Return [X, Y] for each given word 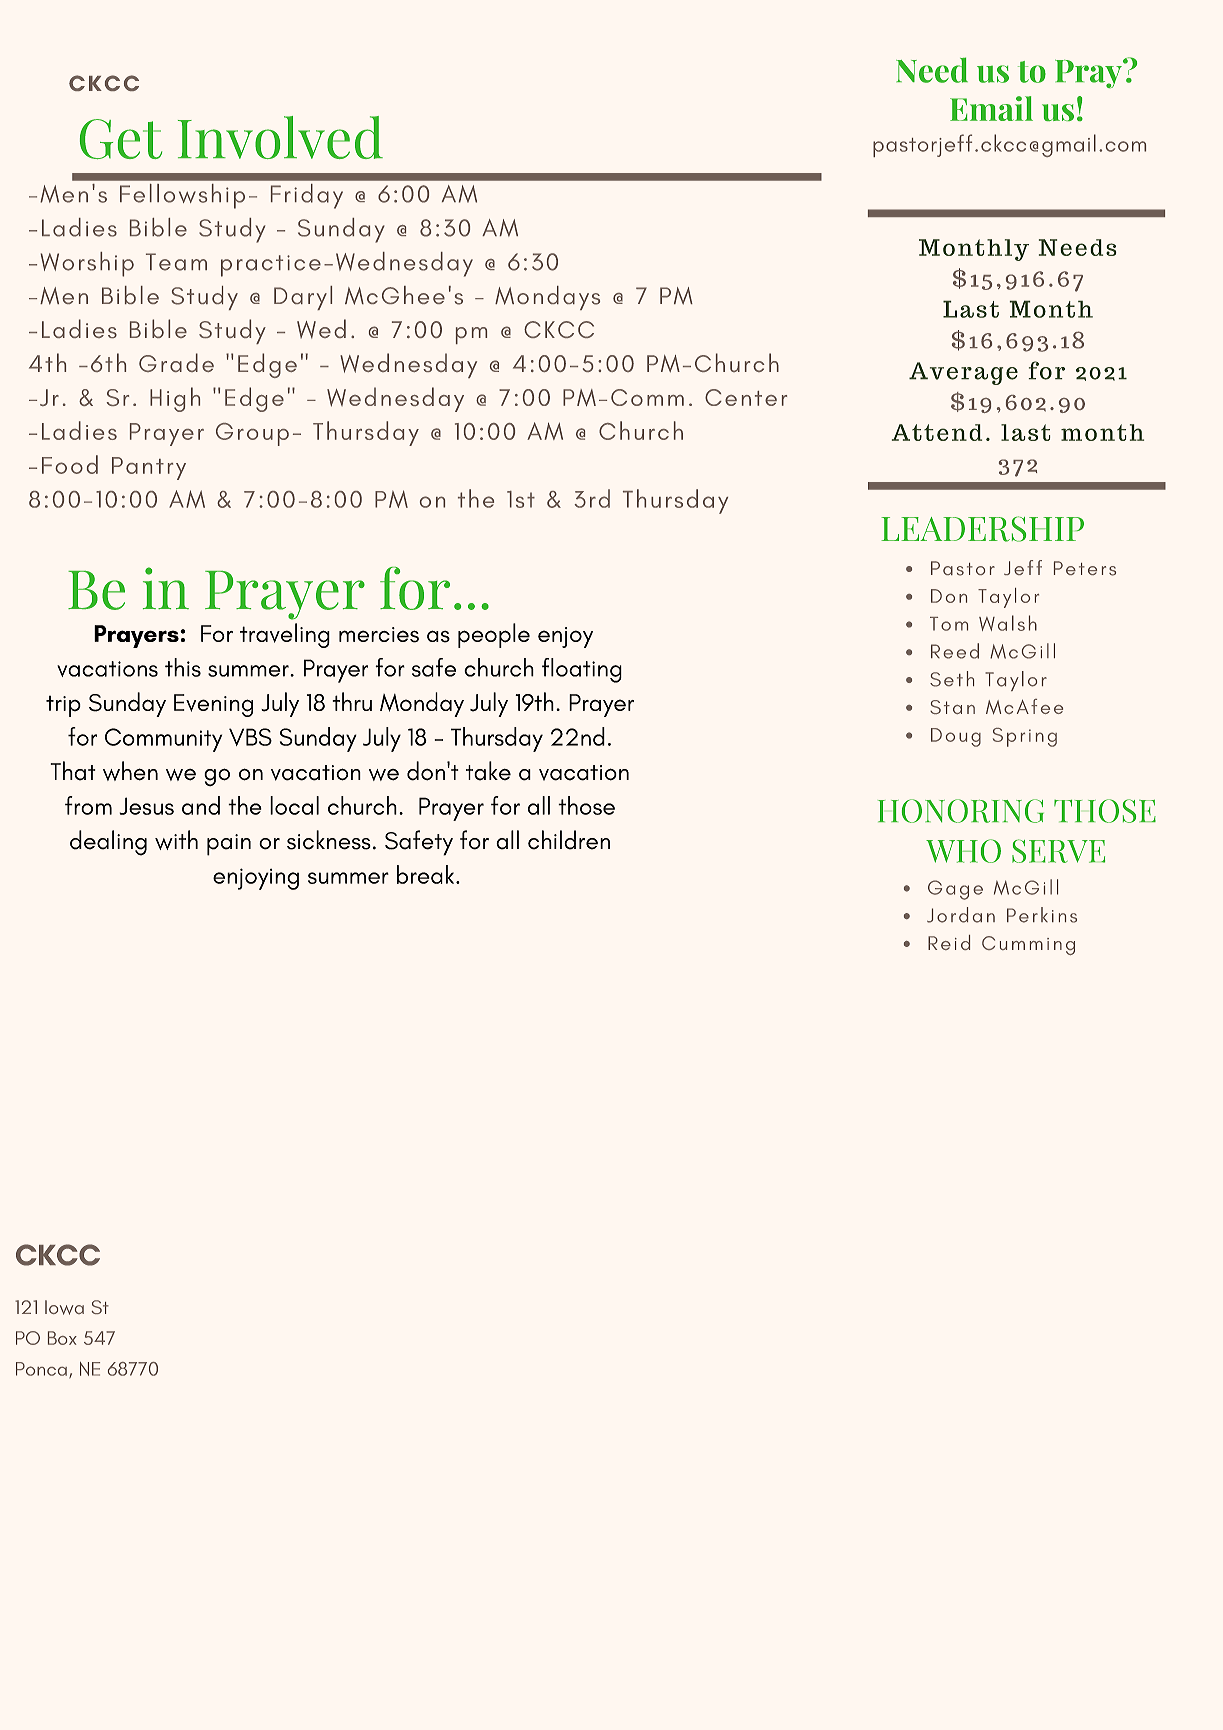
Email [991, 108]
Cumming [1028, 945]
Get [121, 139]
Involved [280, 137]
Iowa [64, 1307]
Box [62, 1338]
